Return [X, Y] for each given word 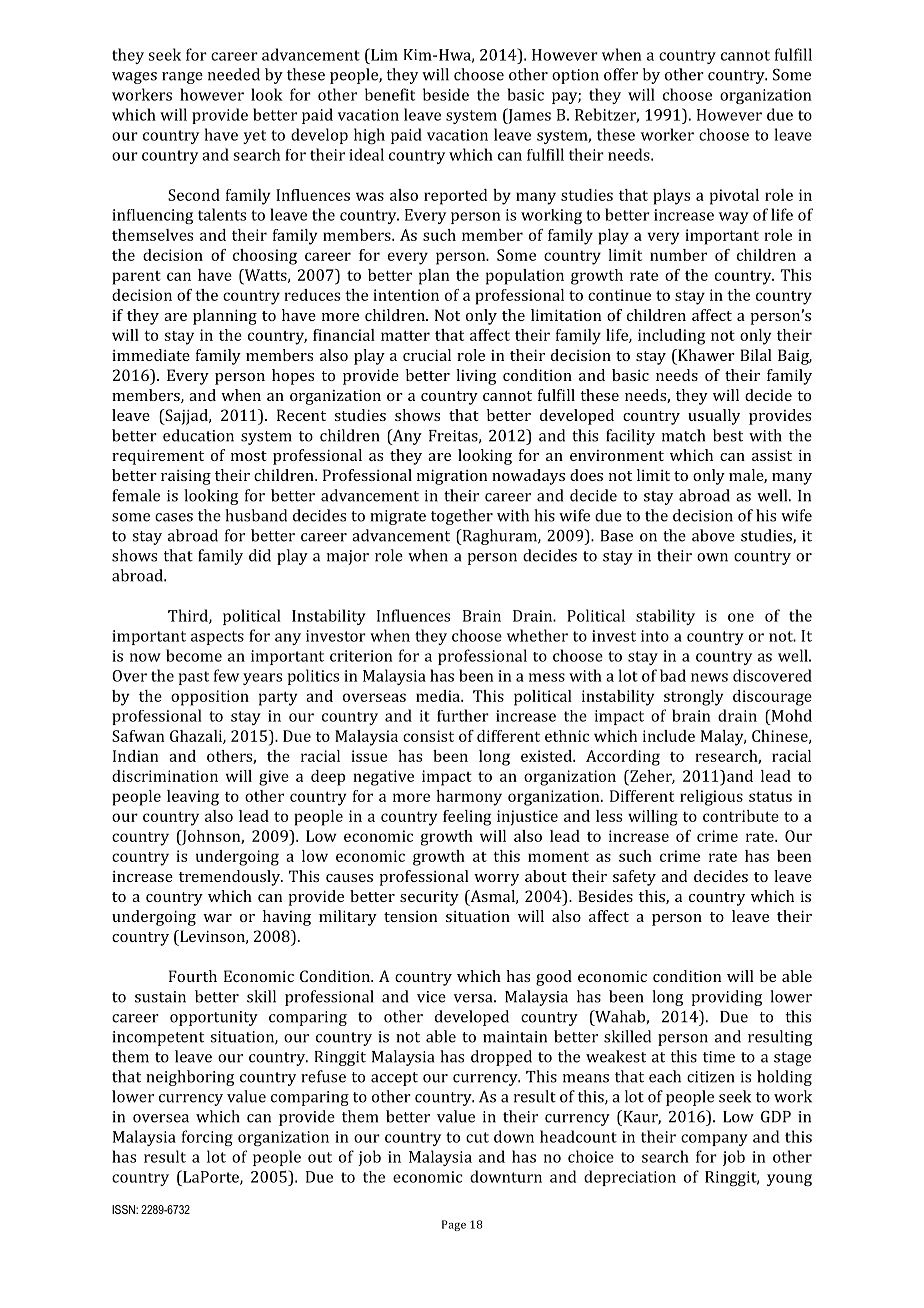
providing [726, 998]
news [709, 677]
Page [454, 1225]
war [217, 918]
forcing [207, 1138]
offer [621, 74]
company [714, 1140]
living [476, 377]
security [429, 898]
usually [714, 417]
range [182, 78]
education [198, 435]
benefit [390, 94]
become [194, 655]
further [463, 715]
